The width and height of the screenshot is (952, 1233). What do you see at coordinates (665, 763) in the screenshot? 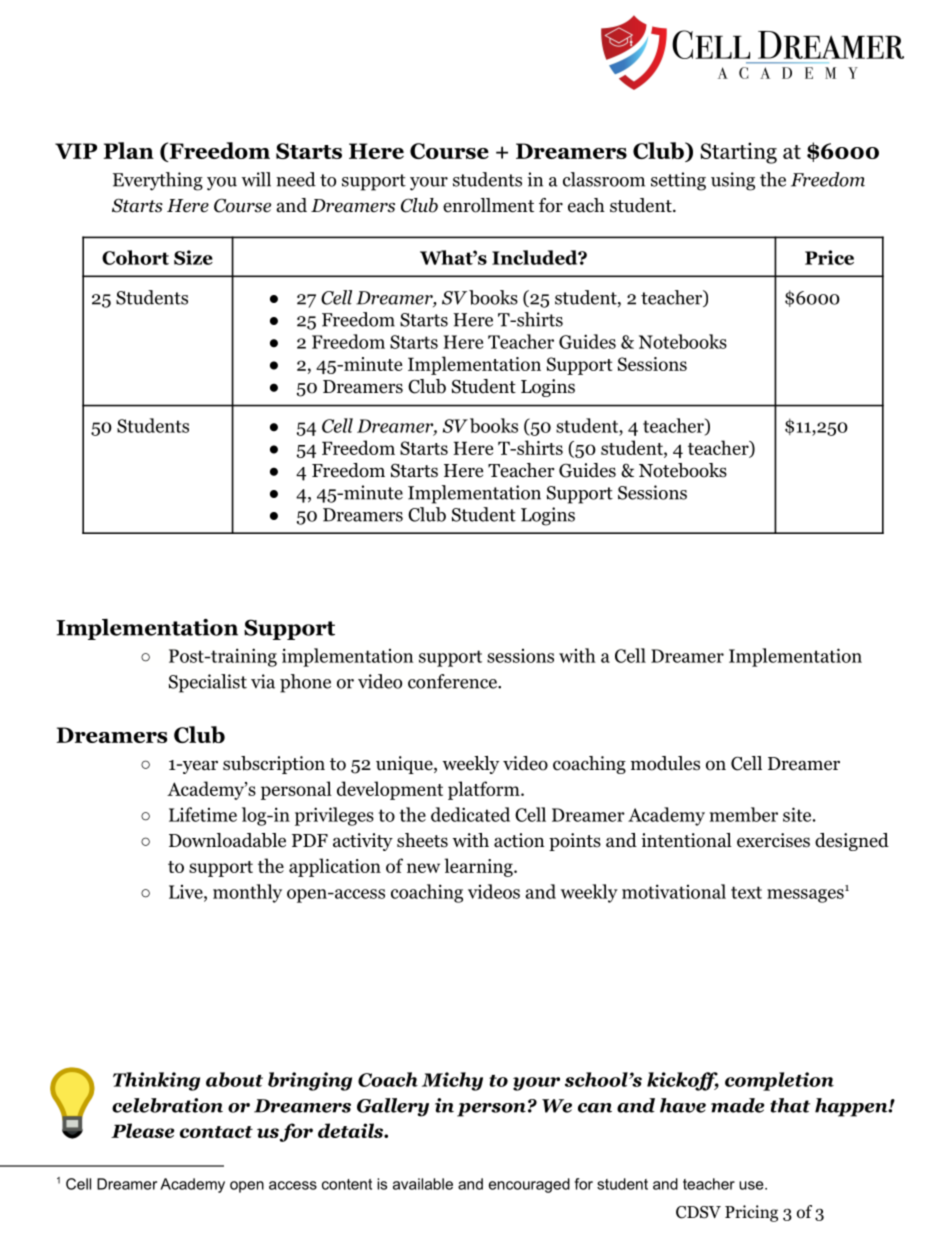
I see `modules` at bounding box center [665, 763].
